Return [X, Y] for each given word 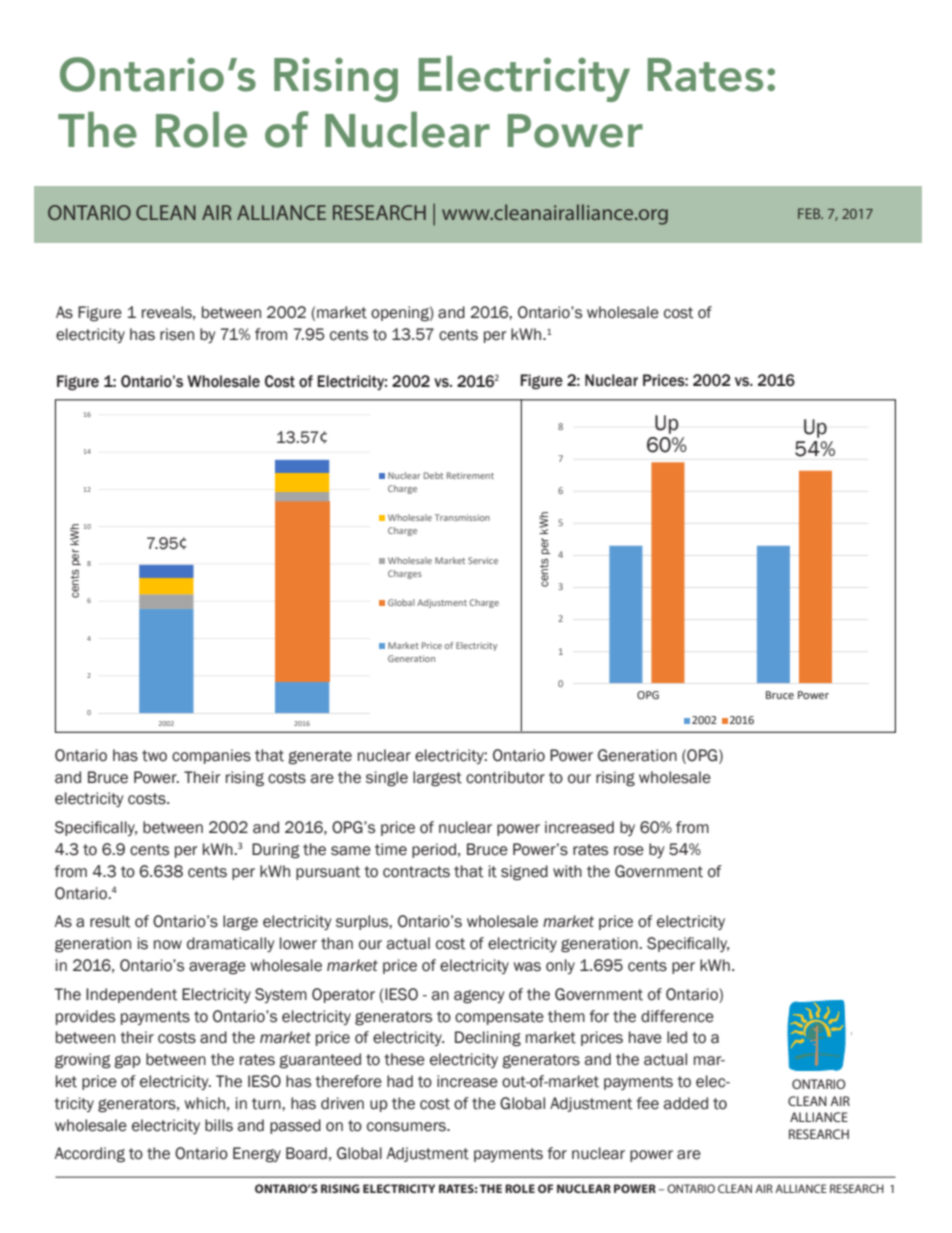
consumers [407, 1127]
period [434, 850]
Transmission [462, 517]
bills [219, 1125]
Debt [433, 475]
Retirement [470, 475]
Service [483, 560]
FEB [810, 213]
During [276, 851]
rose [629, 851]
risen [177, 334]
